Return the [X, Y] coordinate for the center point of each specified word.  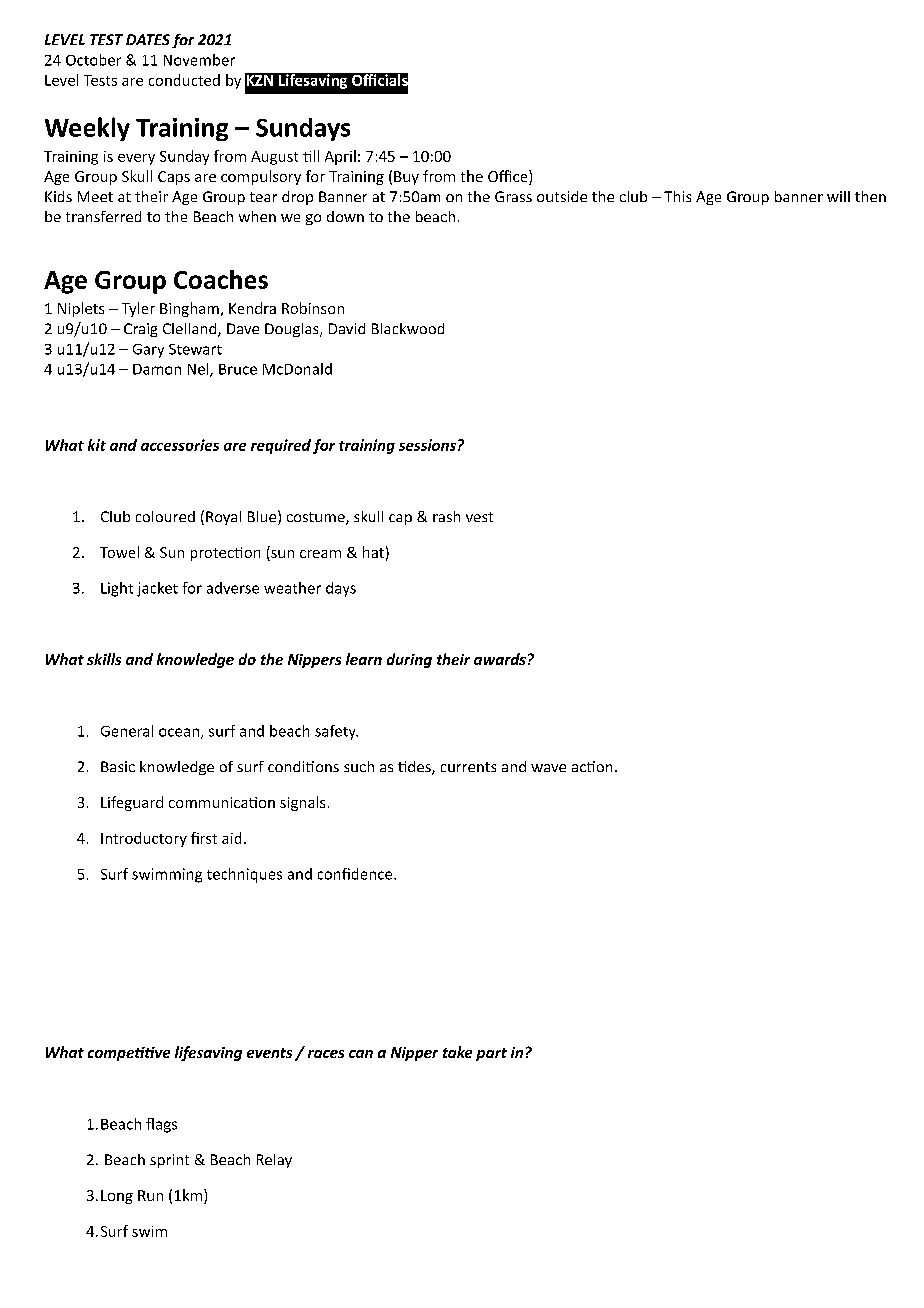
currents [468, 767]
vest [479, 517]
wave [548, 768]
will [838, 196]
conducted [184, 80]
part [491, 1054]
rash [446, 516]
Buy [406, 178]
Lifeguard [132, 803]
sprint [169, 1161]
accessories [180, 445]
